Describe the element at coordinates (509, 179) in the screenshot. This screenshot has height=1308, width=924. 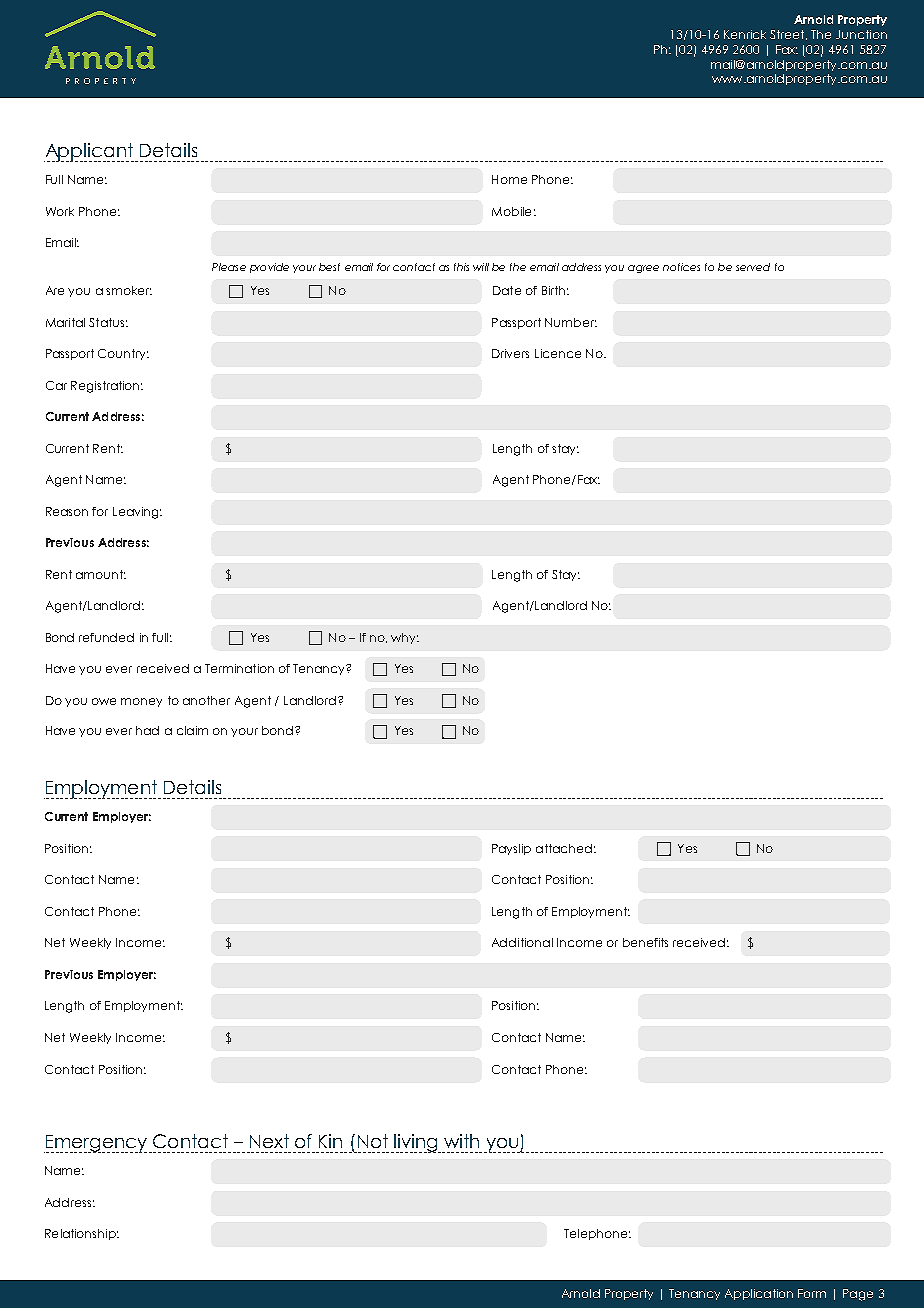
I see `Home` at that location.
